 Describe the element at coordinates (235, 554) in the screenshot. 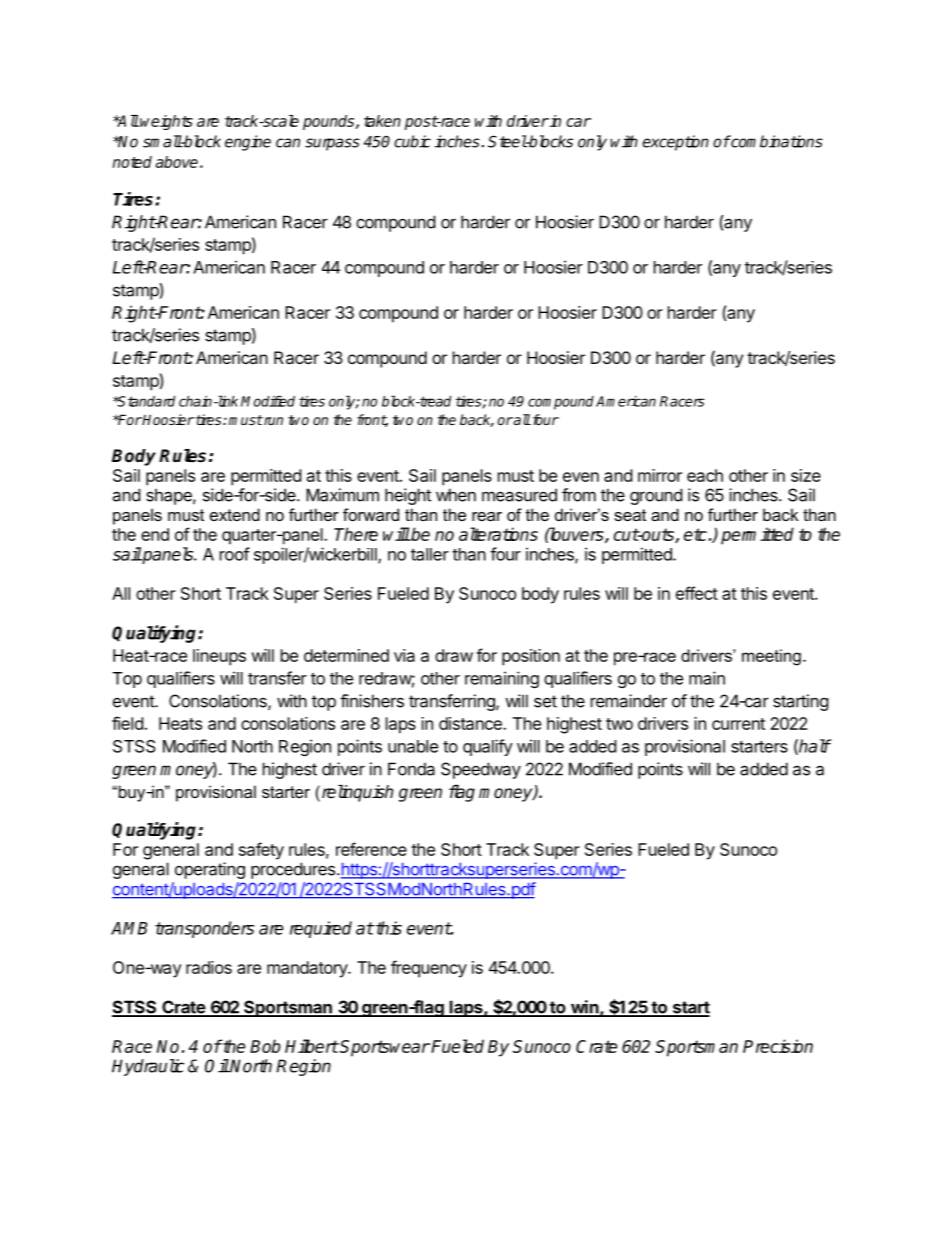

I see `roof` at that location.
